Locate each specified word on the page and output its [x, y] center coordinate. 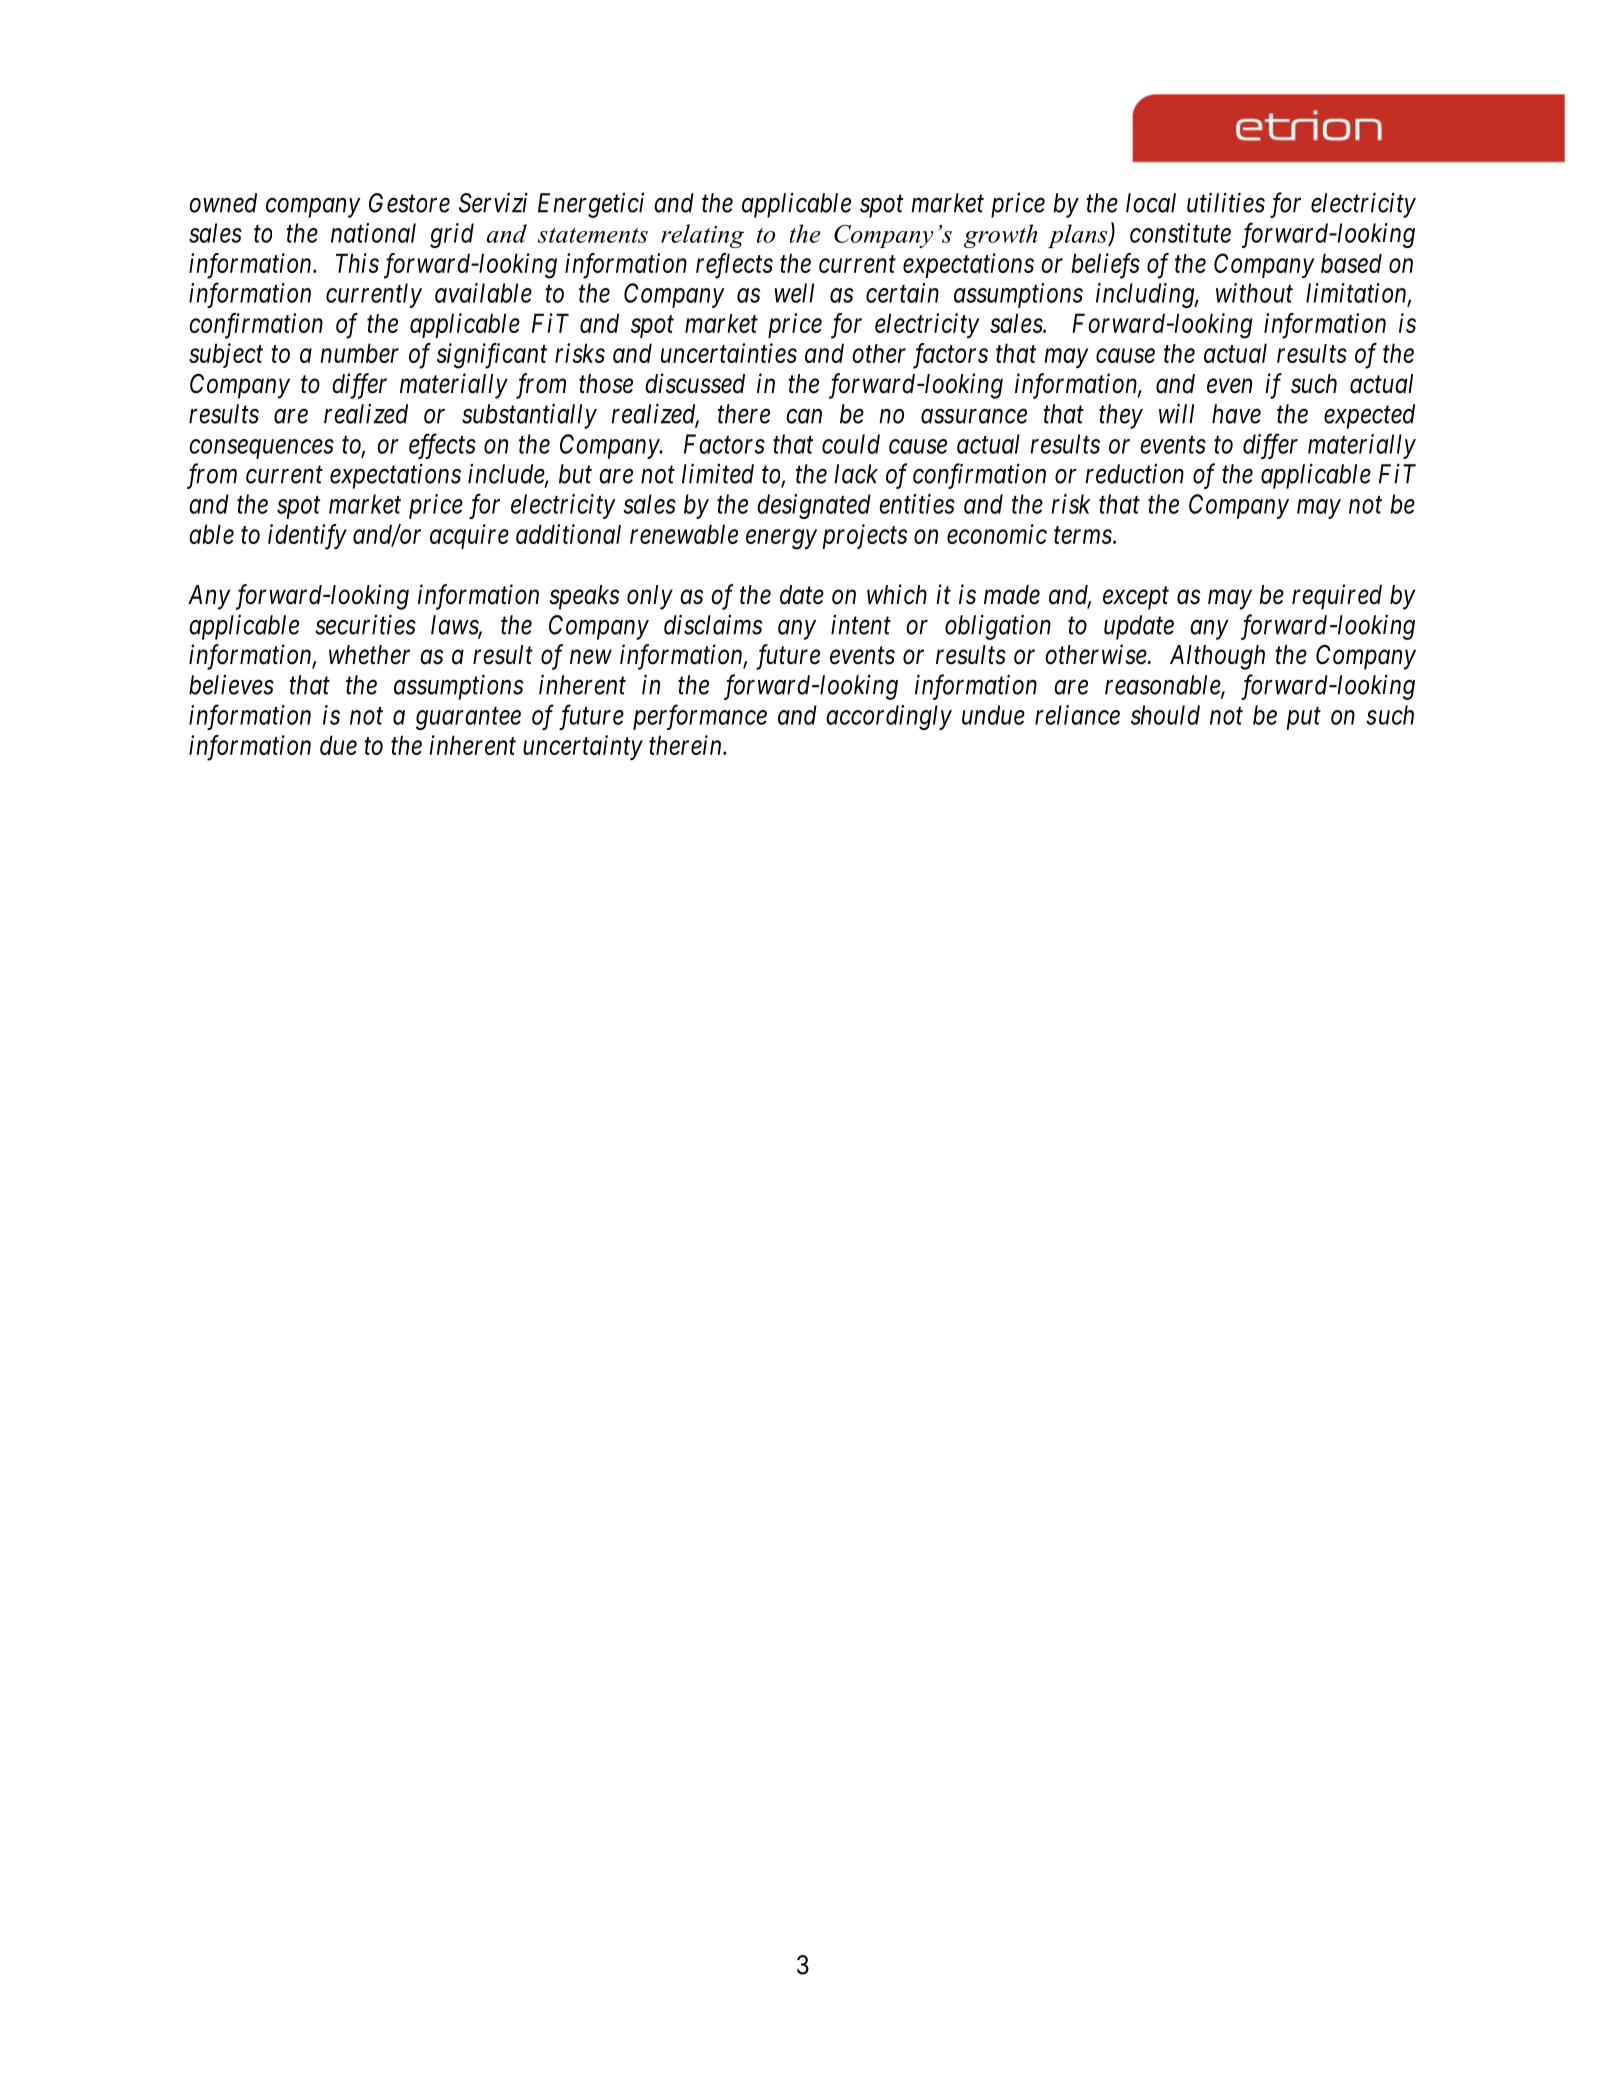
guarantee [468, 719]
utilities [1226, 202]
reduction [1134, 474]
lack [856, 474]
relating [702, 236]
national [373, 233]
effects [442, 446]
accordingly [889, 717]
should [1165, 715]
